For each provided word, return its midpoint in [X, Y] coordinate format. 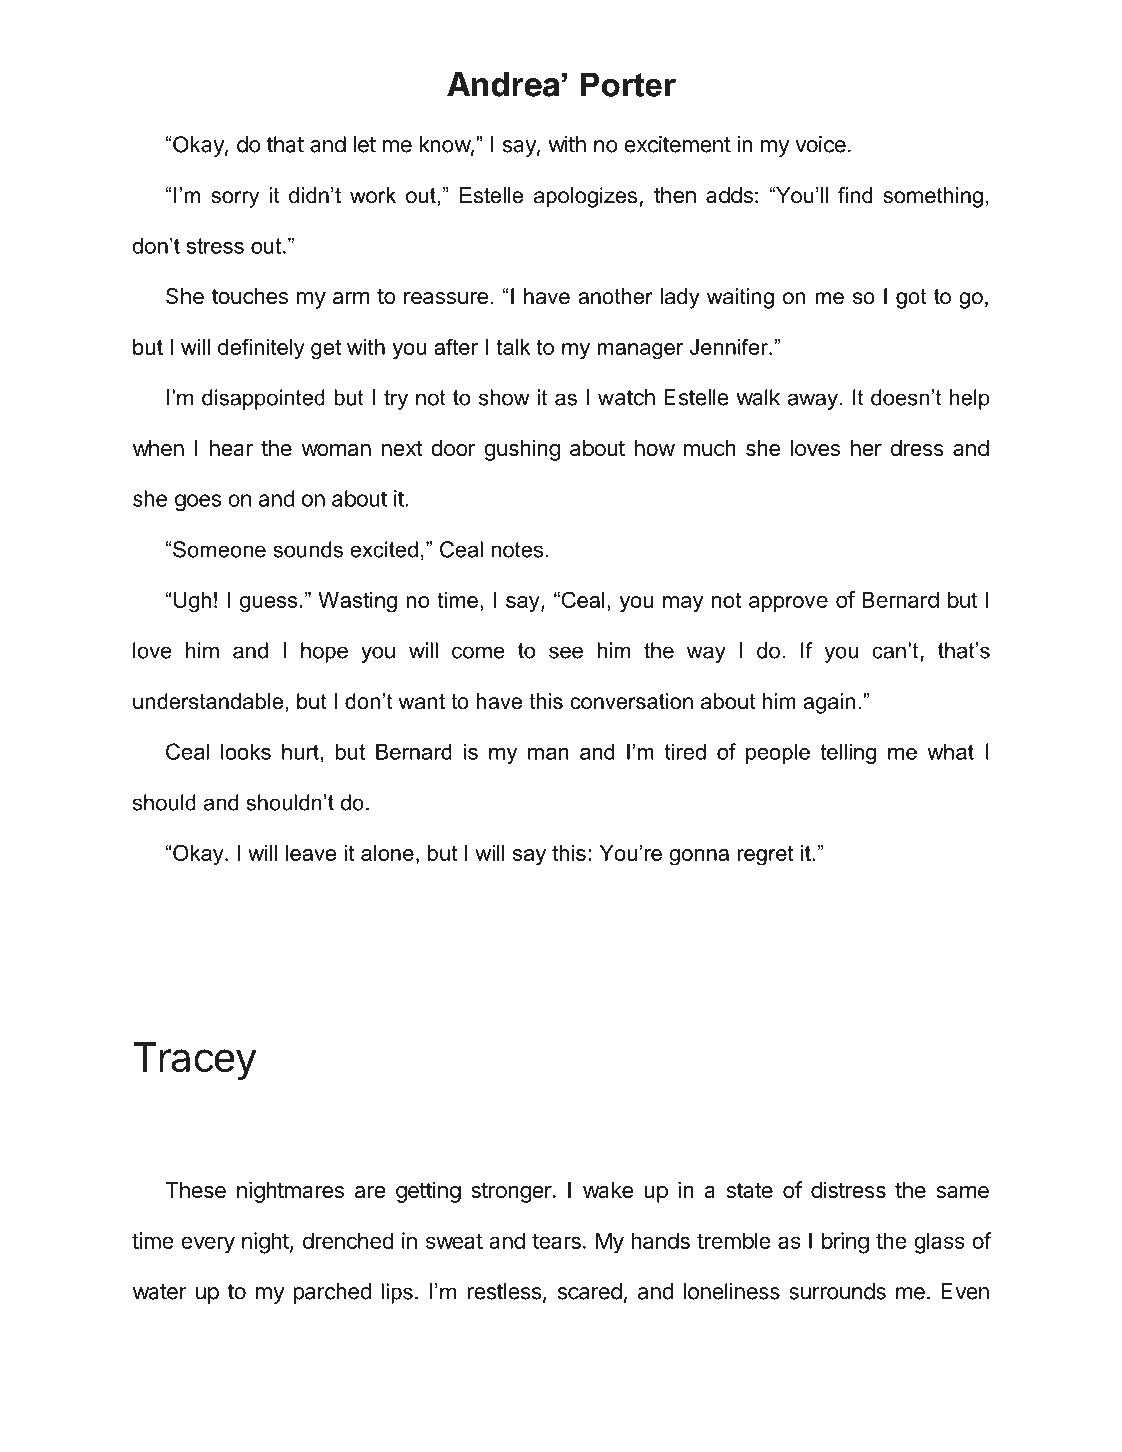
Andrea [503, 84]
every [208, 1245]
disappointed [263, 399]
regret [765, 855]
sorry [235, 199]
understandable [208, 701]
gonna [699, 857]
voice [820, 144]
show [504, 397]
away [813, 401]
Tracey [195, 1061]
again [829, 703]
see [566, 652]
